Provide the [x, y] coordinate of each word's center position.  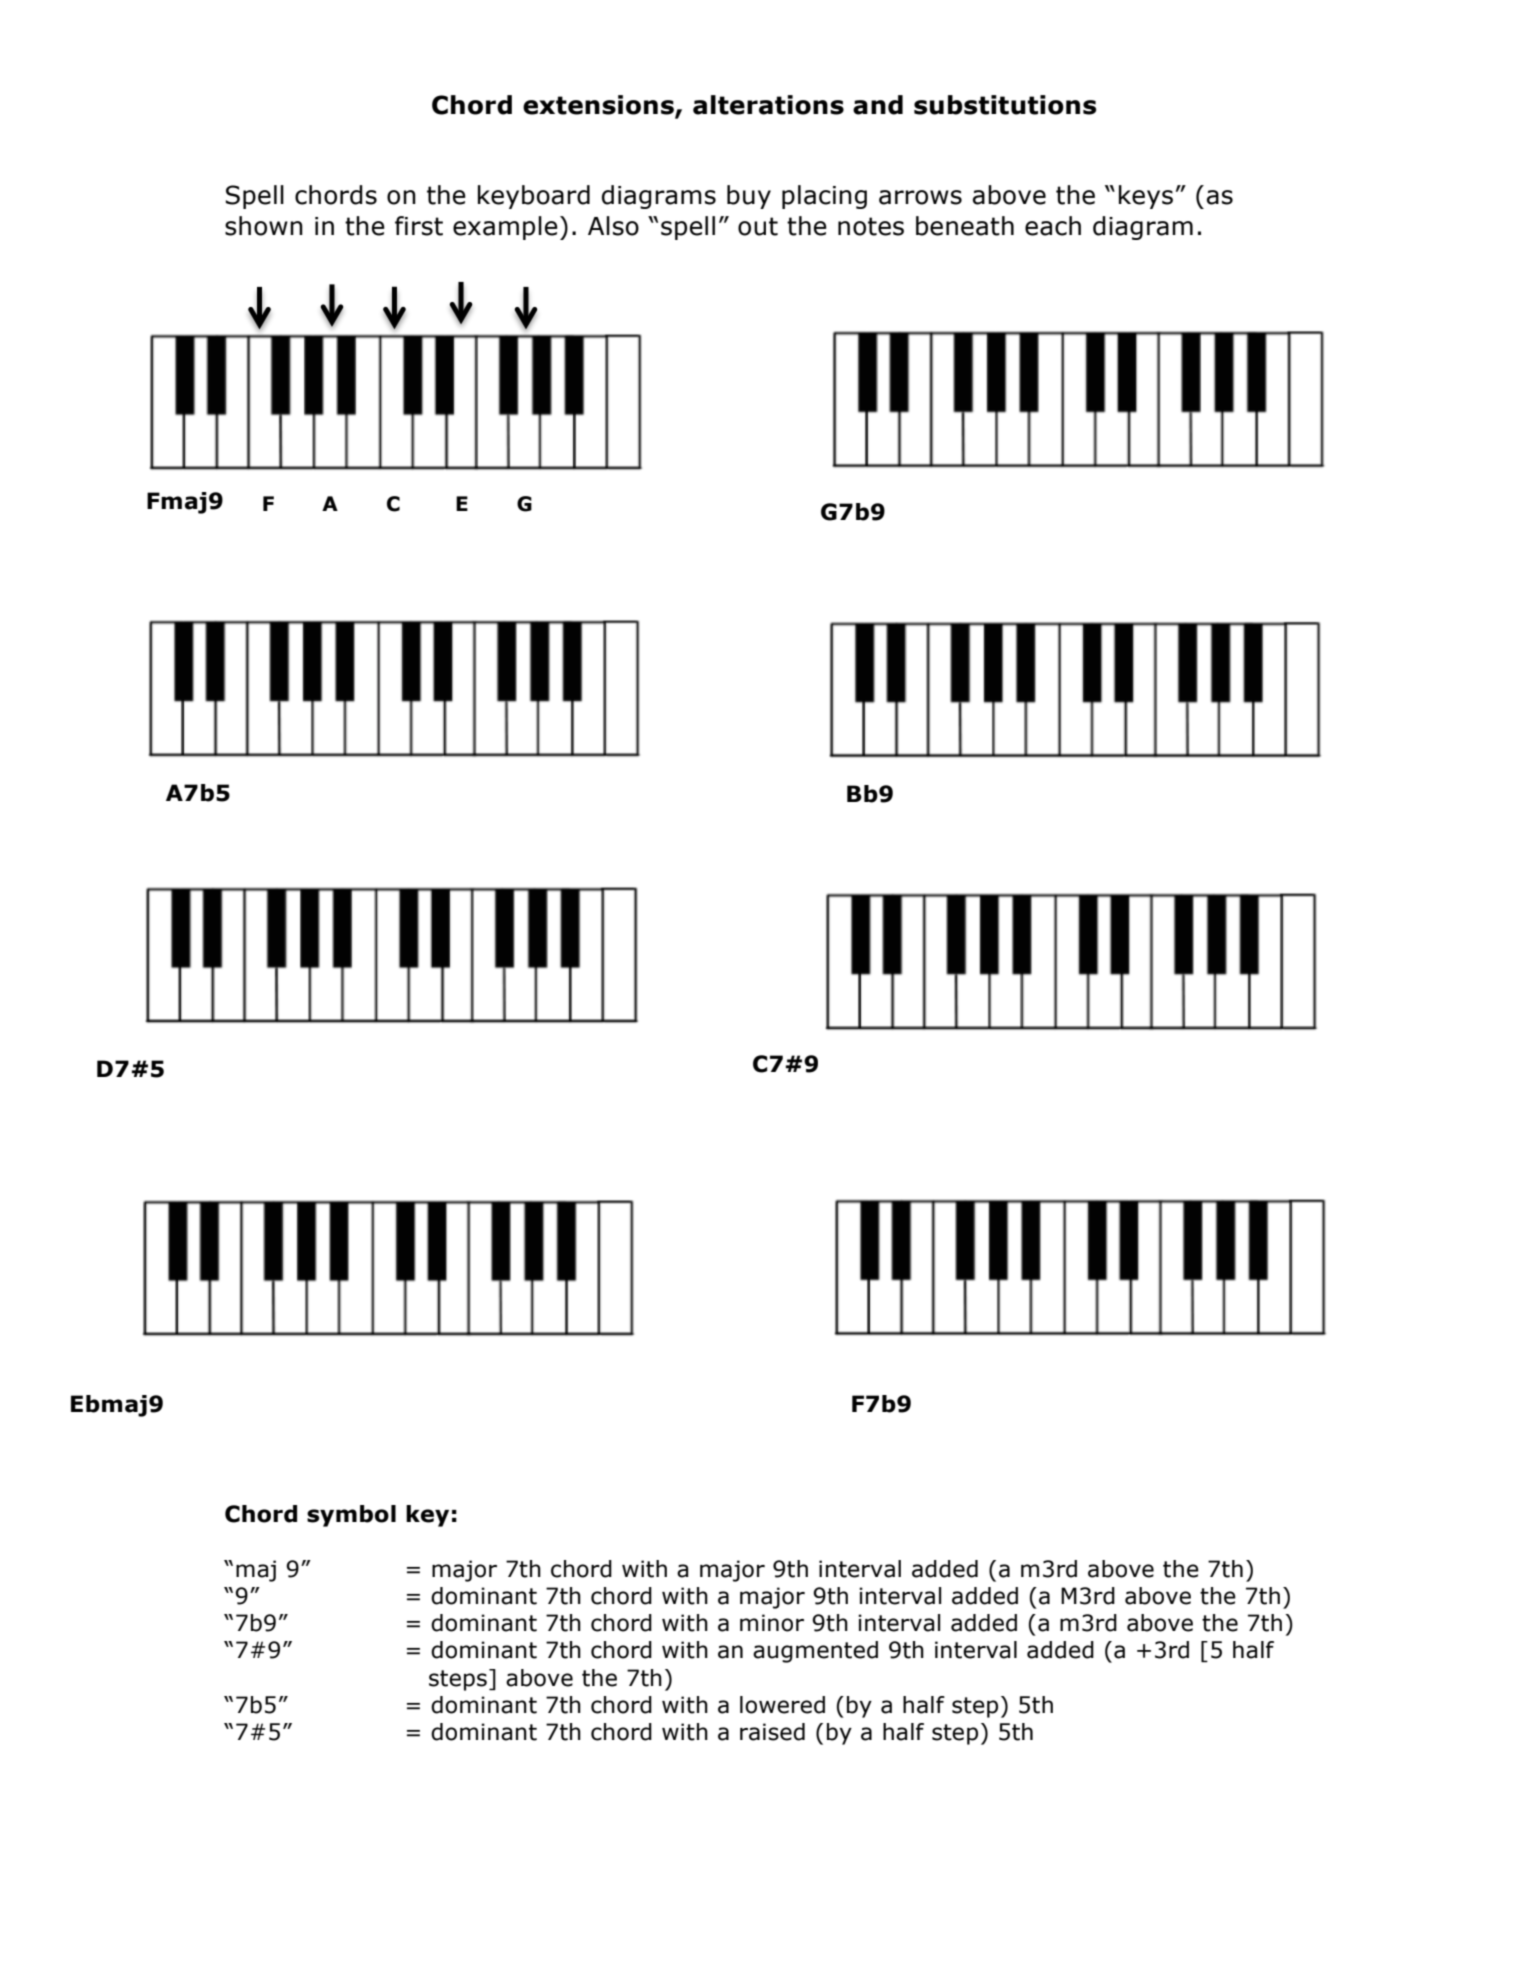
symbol [351, 1516]
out [758, 226]
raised [772, 1732]
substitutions [1005, 105]
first [419, 226]
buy [749, 197]
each [1053, 226]
